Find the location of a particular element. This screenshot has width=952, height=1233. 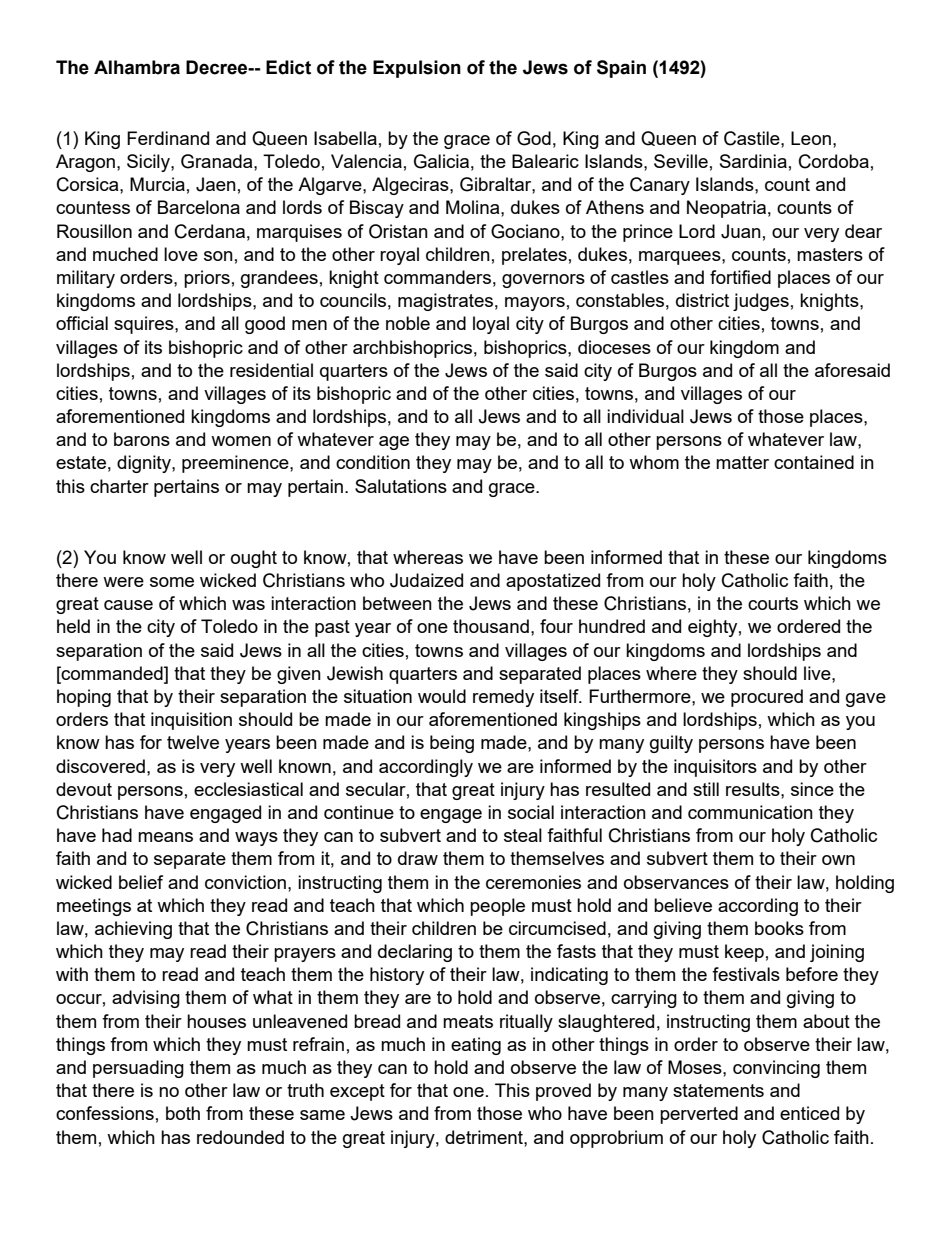

both is located at coordinates (183, 1113).
